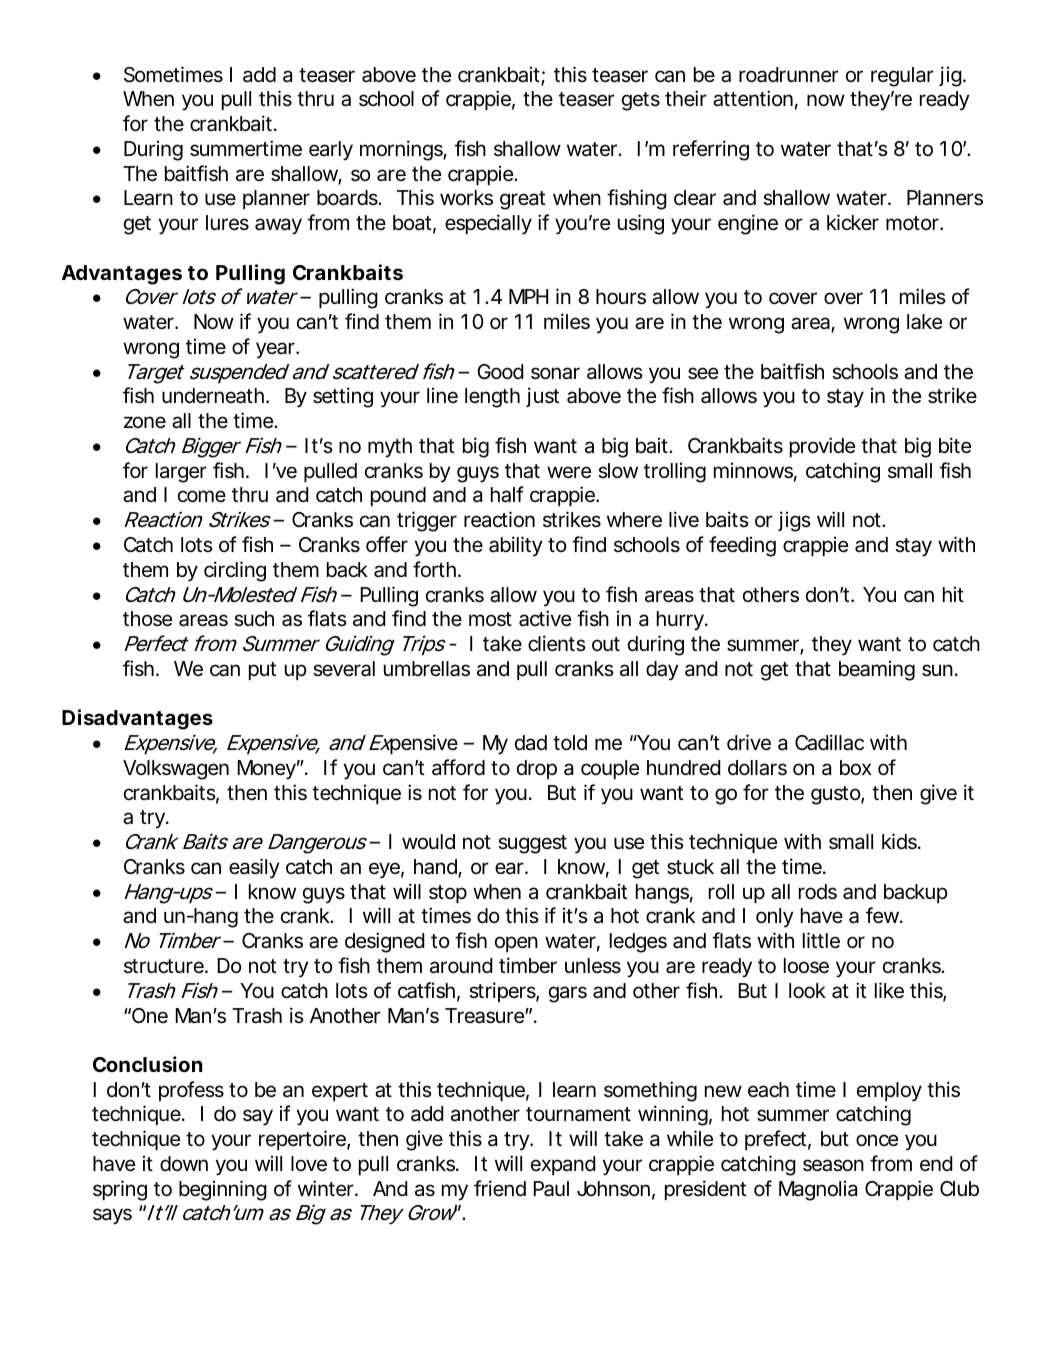 This screenshot has width=1044, height=1352. I want to click on easily, so click(254, 868).
